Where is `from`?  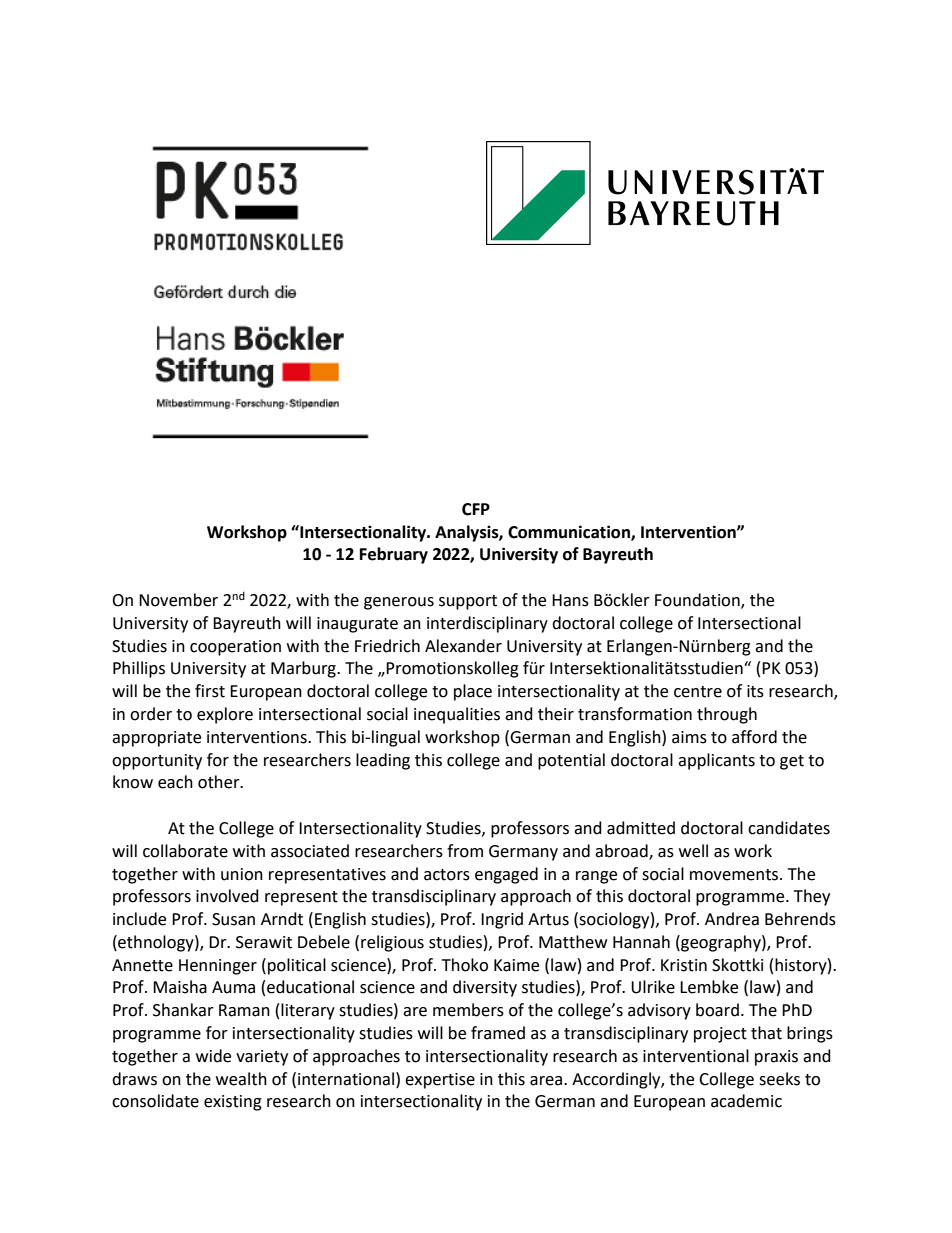 from is located at coordinates (465, 851).
